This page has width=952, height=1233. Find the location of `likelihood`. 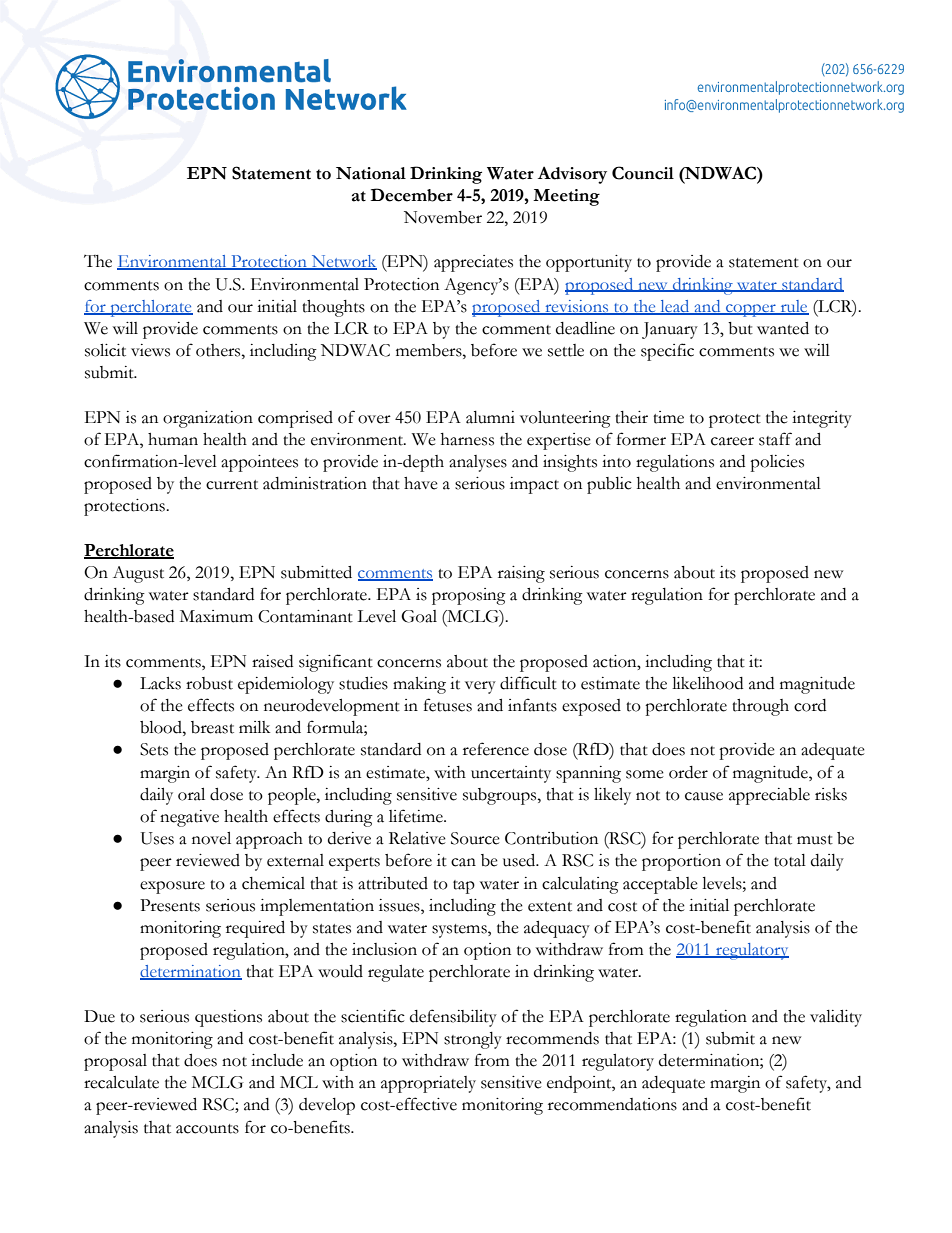

likelihood is located at coordinates (707, 683).
